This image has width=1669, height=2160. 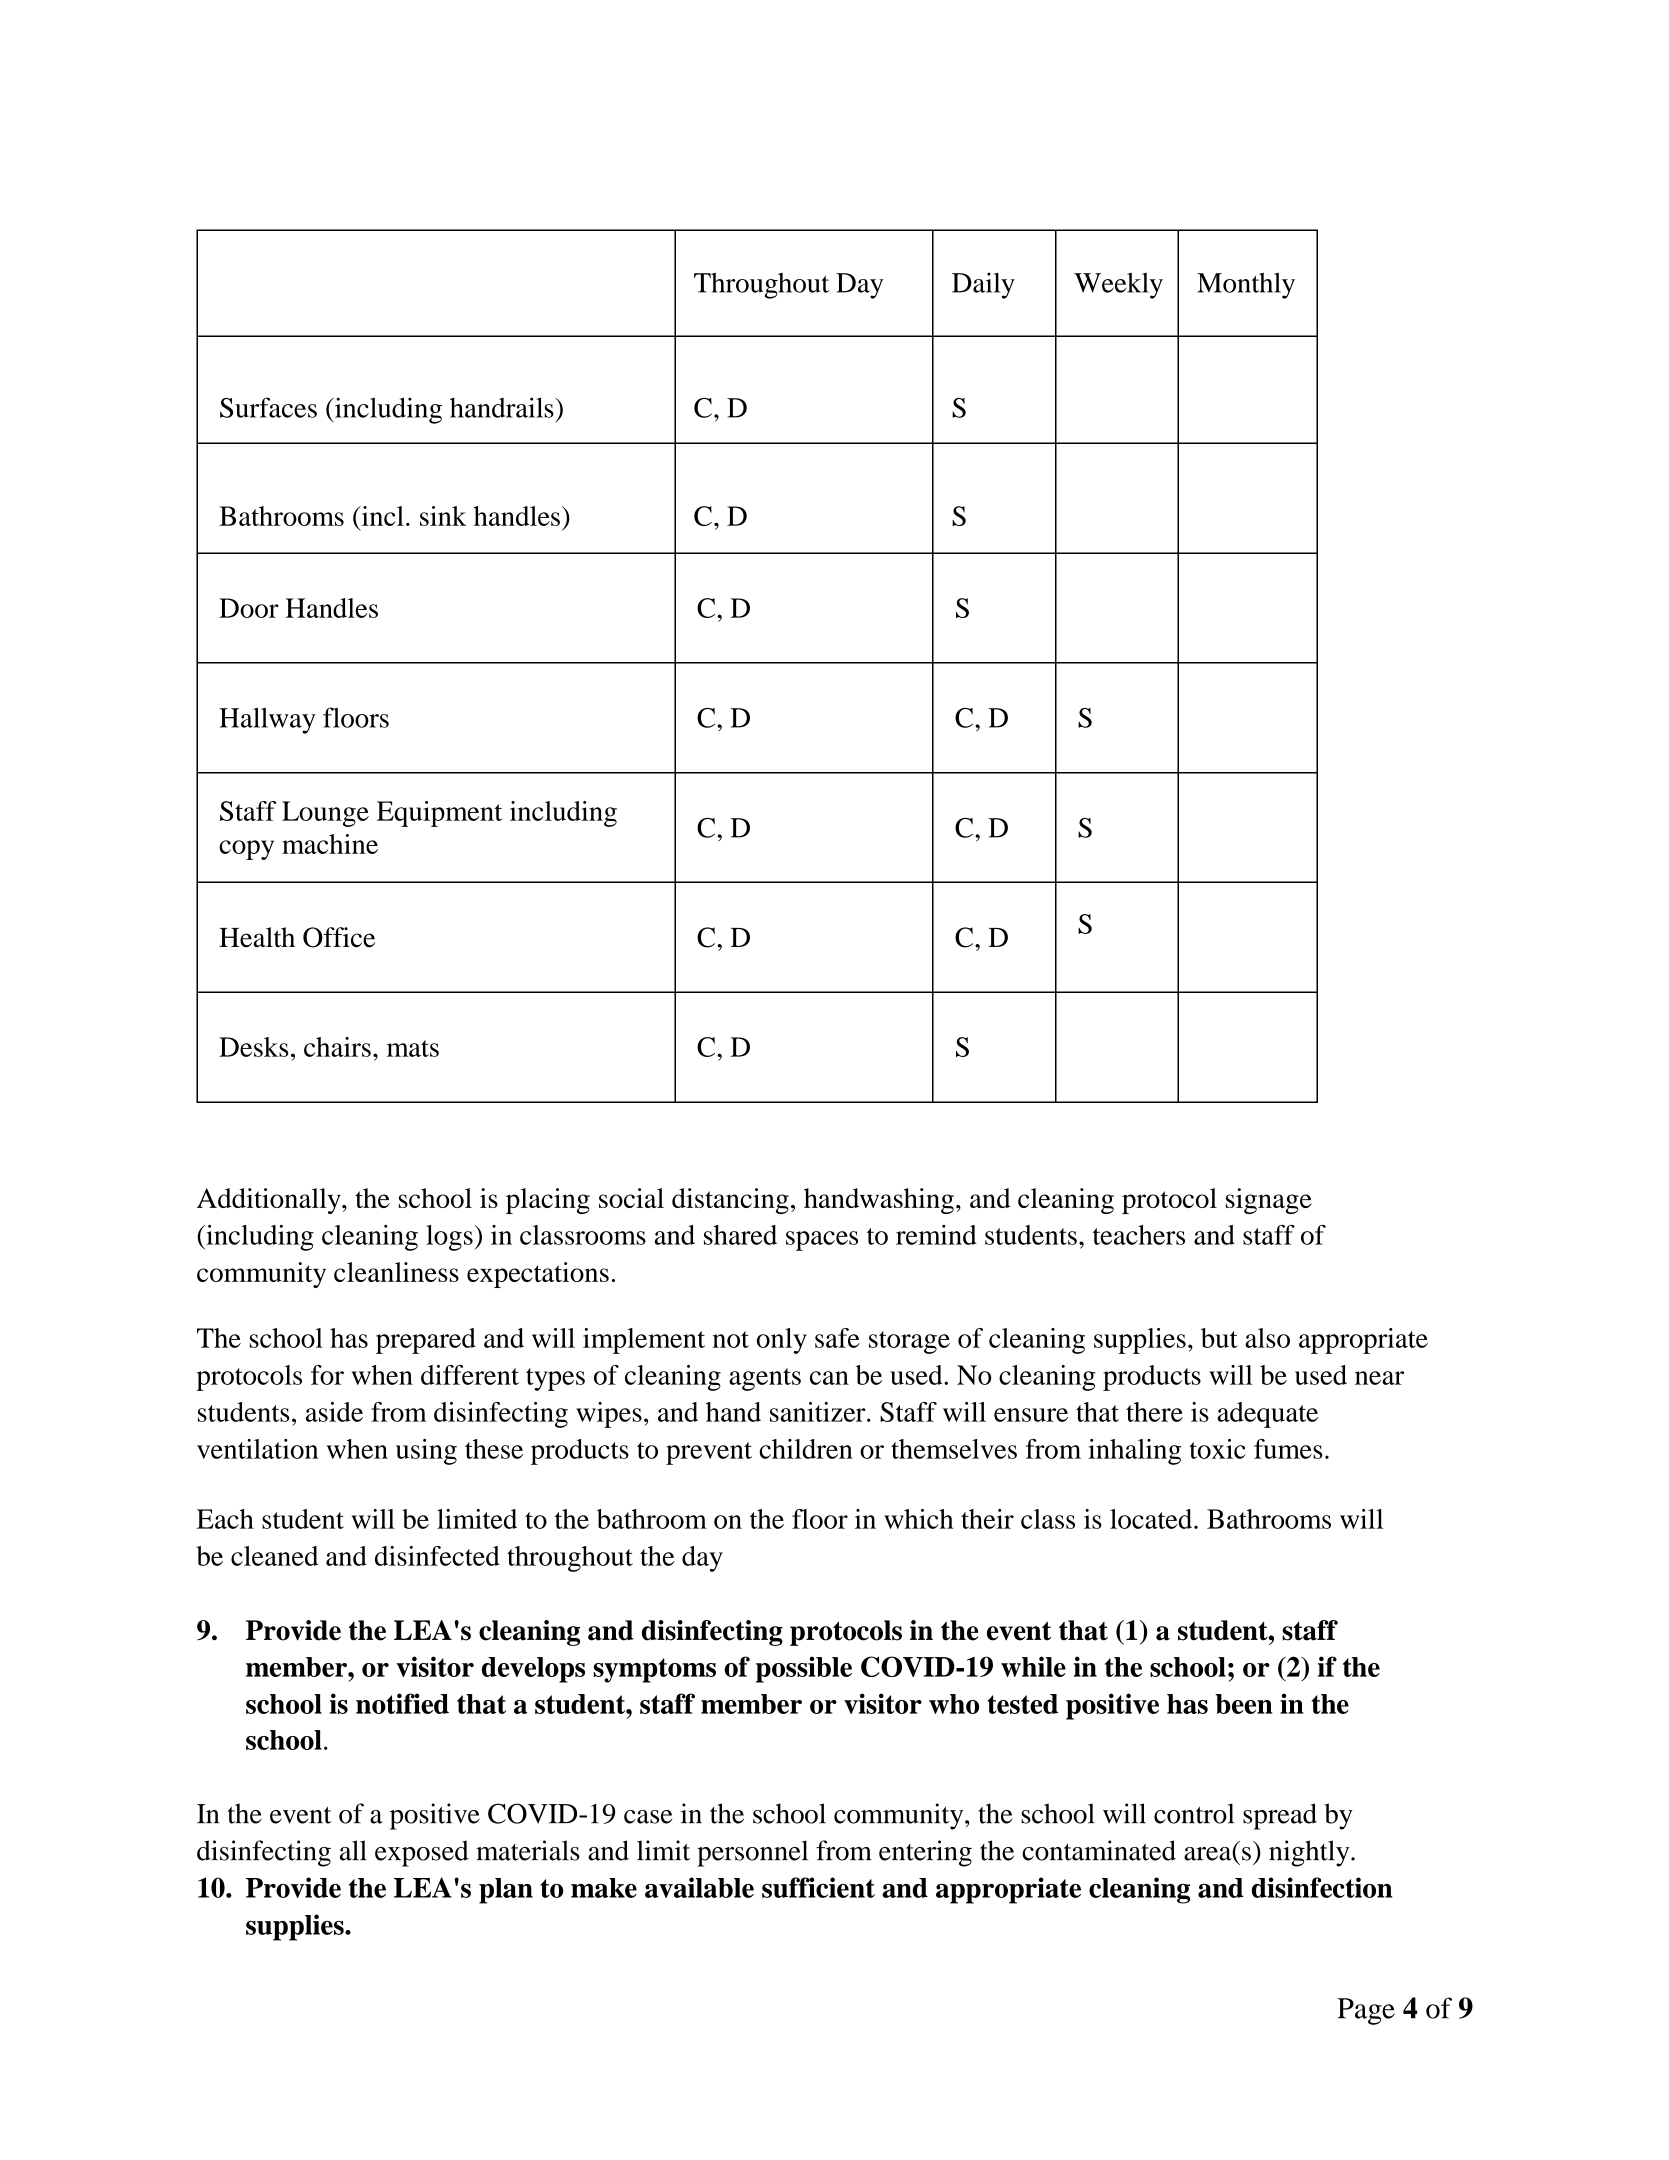 I want to click on Monthly, so click(x=1246, y=285).
